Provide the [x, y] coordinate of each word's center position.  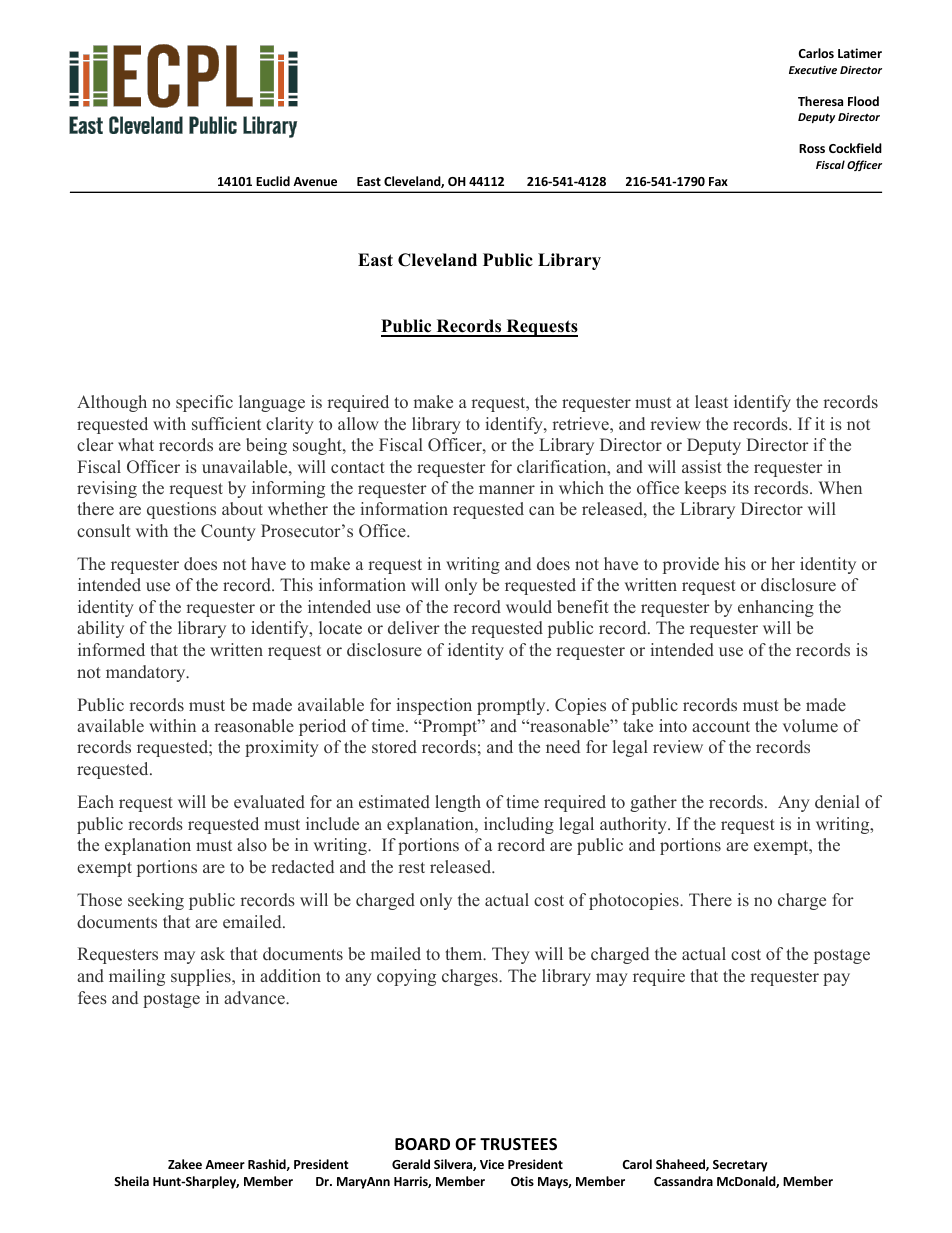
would [529, 606]
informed [111, 649]
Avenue [315, 181]
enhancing [776, 608]
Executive [813, 70]
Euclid [273, 181]
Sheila [131, 1181]
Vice [492, 1164]
